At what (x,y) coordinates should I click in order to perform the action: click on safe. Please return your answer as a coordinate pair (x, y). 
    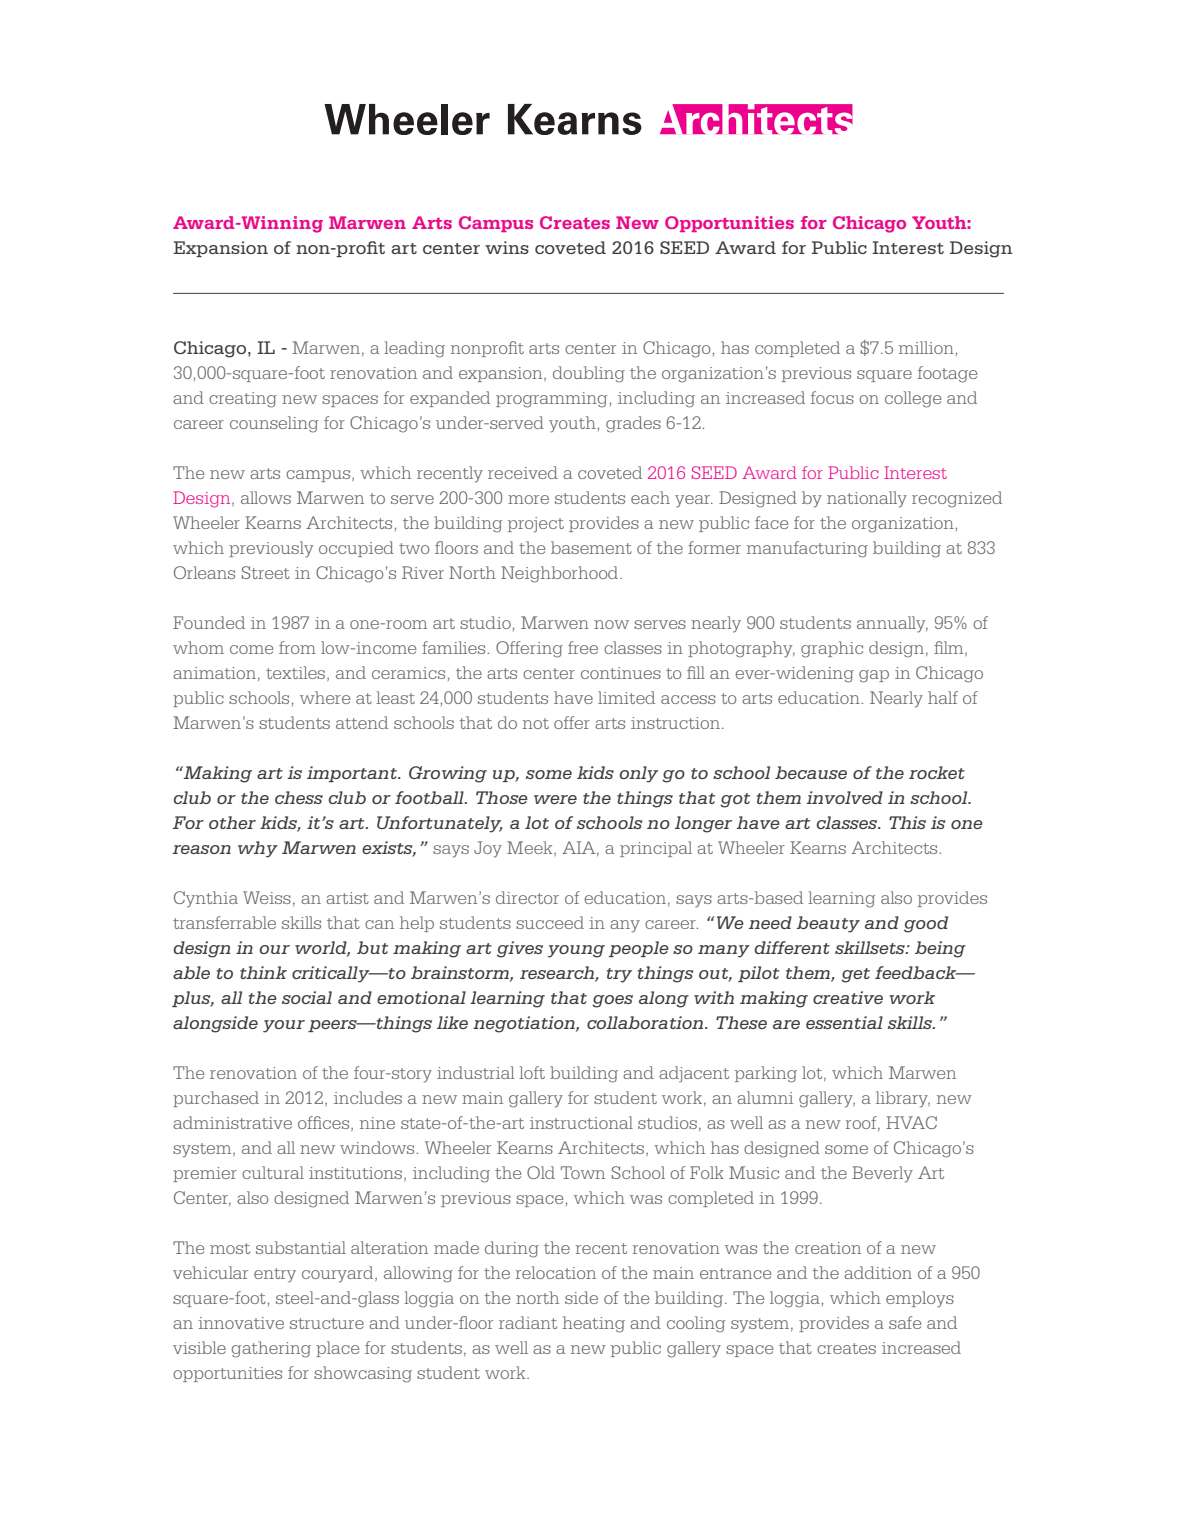
    Looking at the image, I should click on (905, 1322).
